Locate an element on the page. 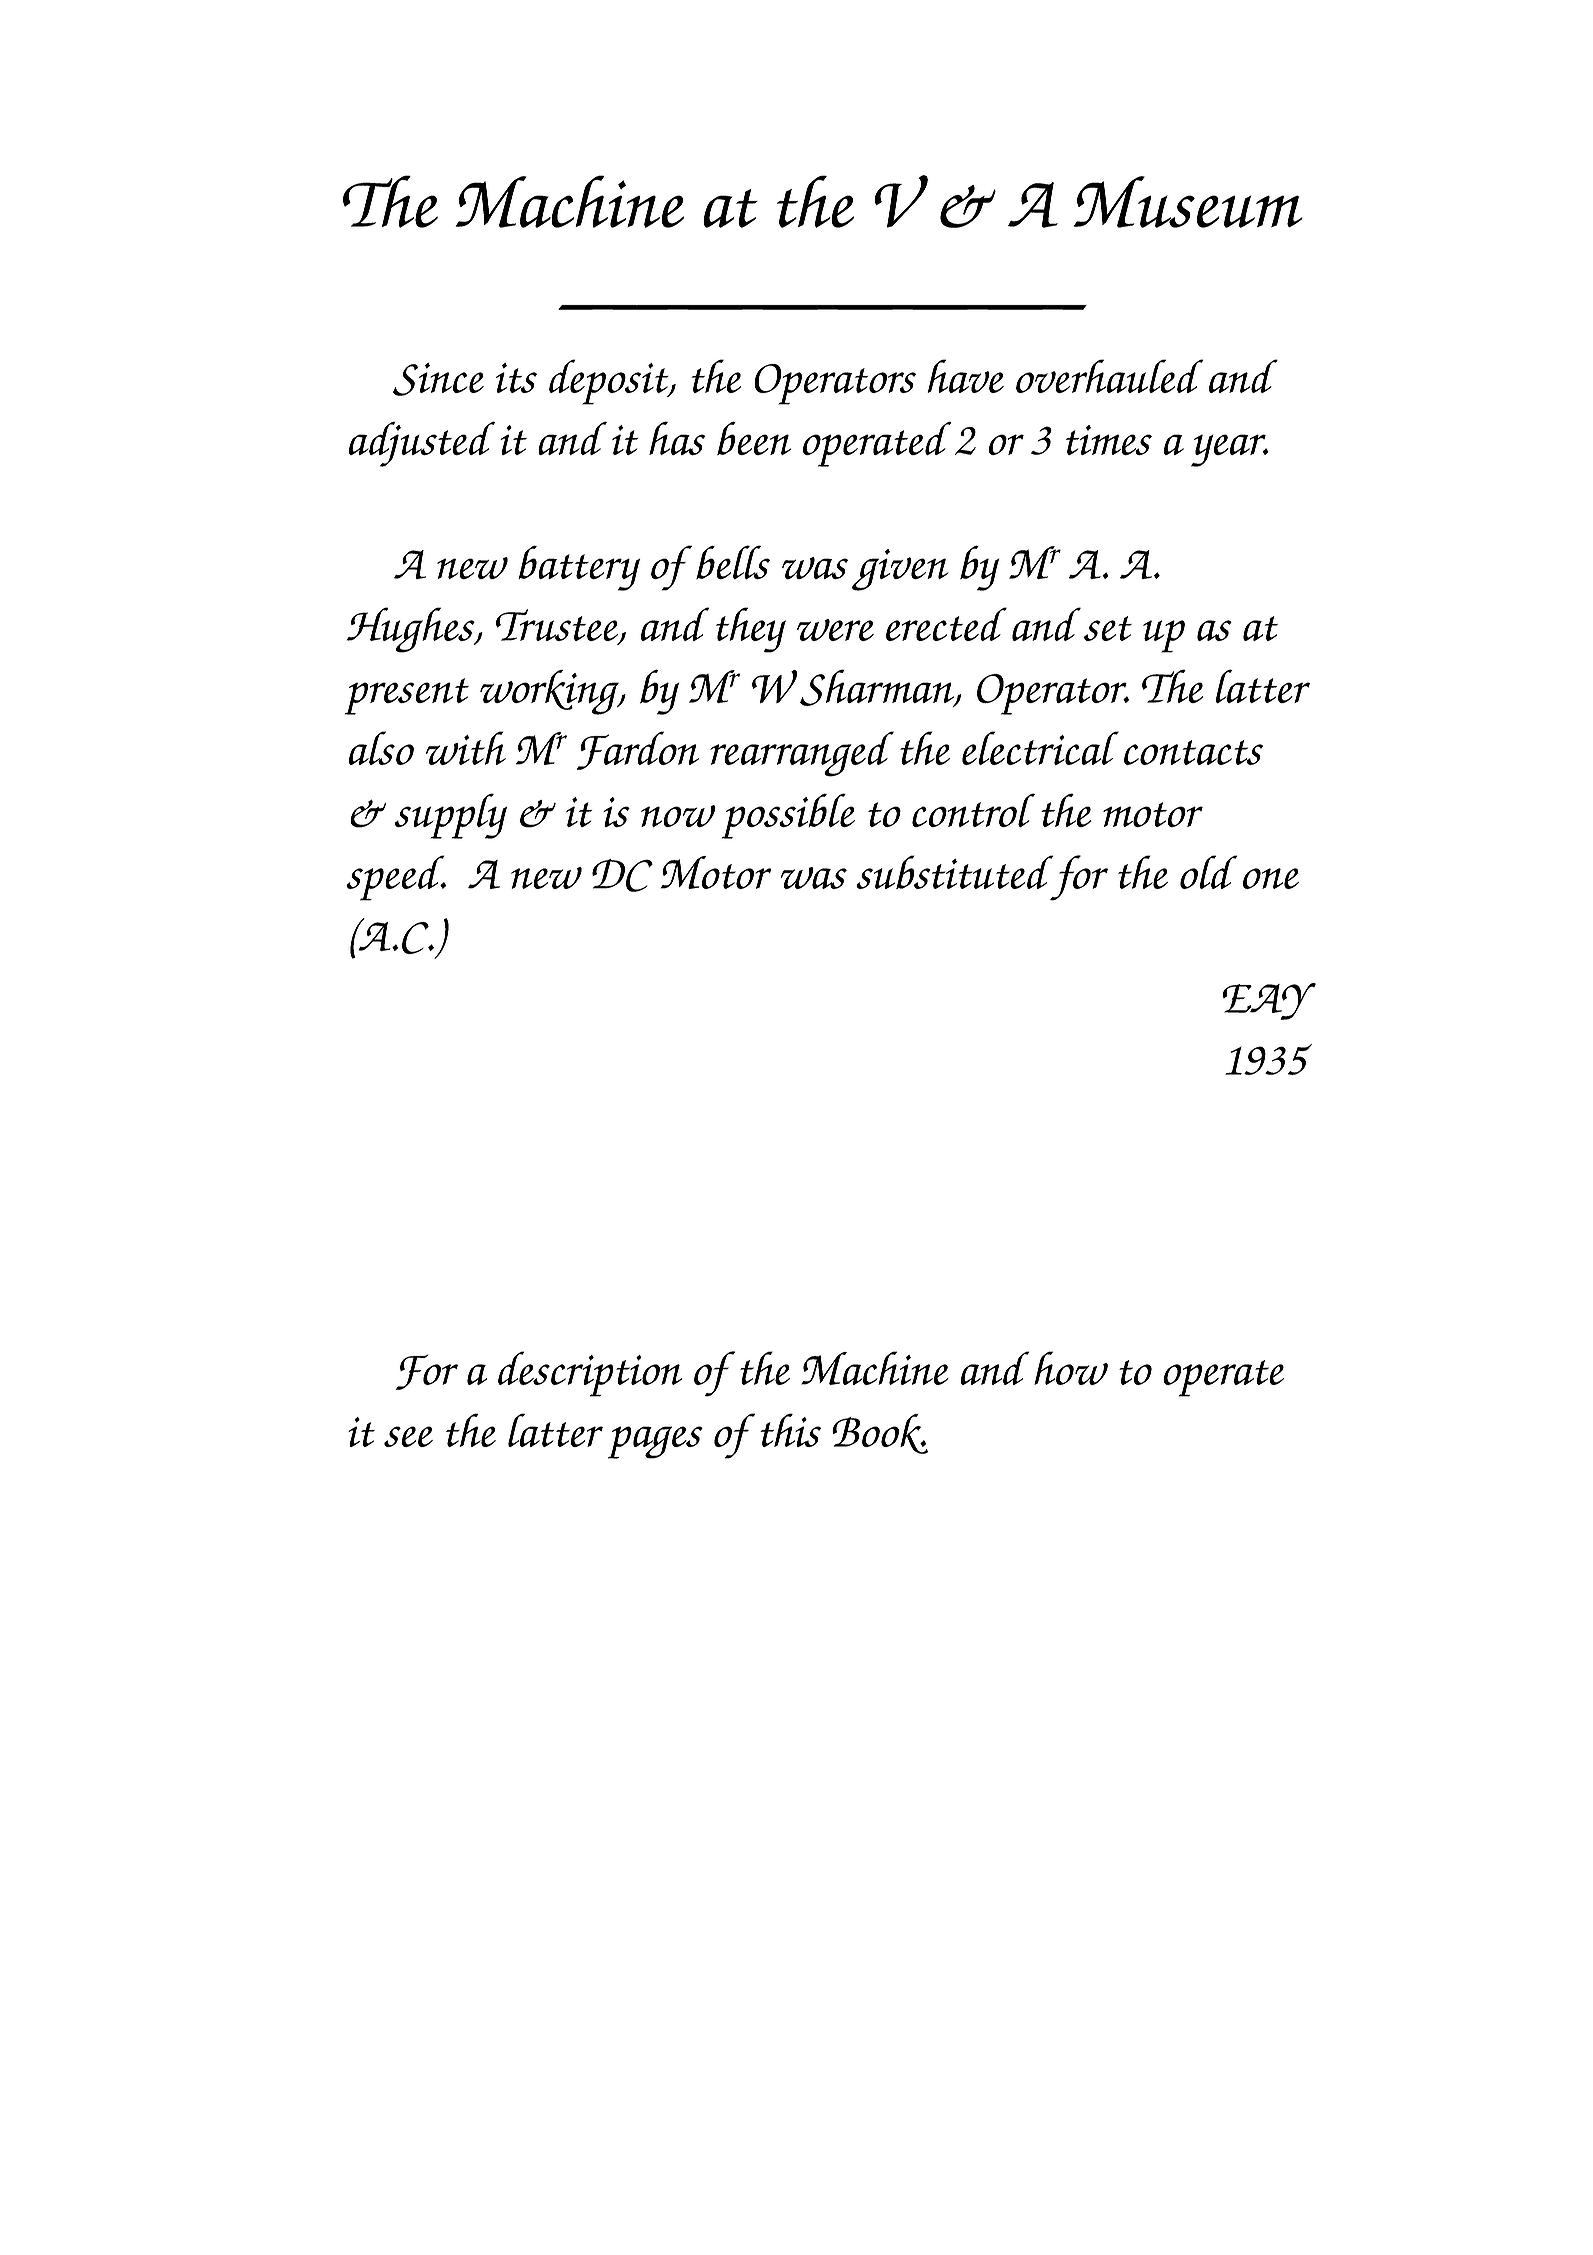  set is located at coordinates (1108, 628).
